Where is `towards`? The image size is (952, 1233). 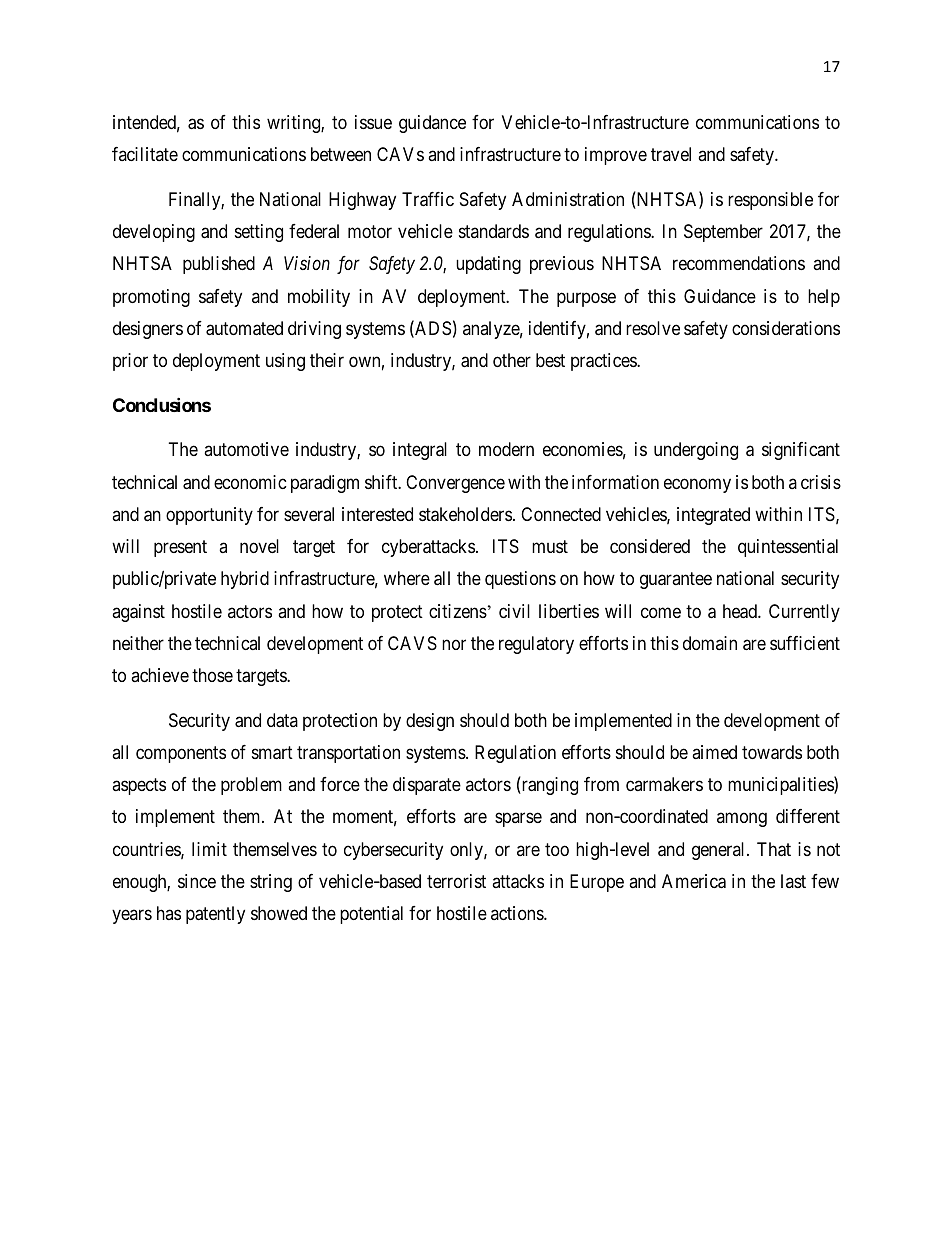 towards is located at coordinates (772, 752).
